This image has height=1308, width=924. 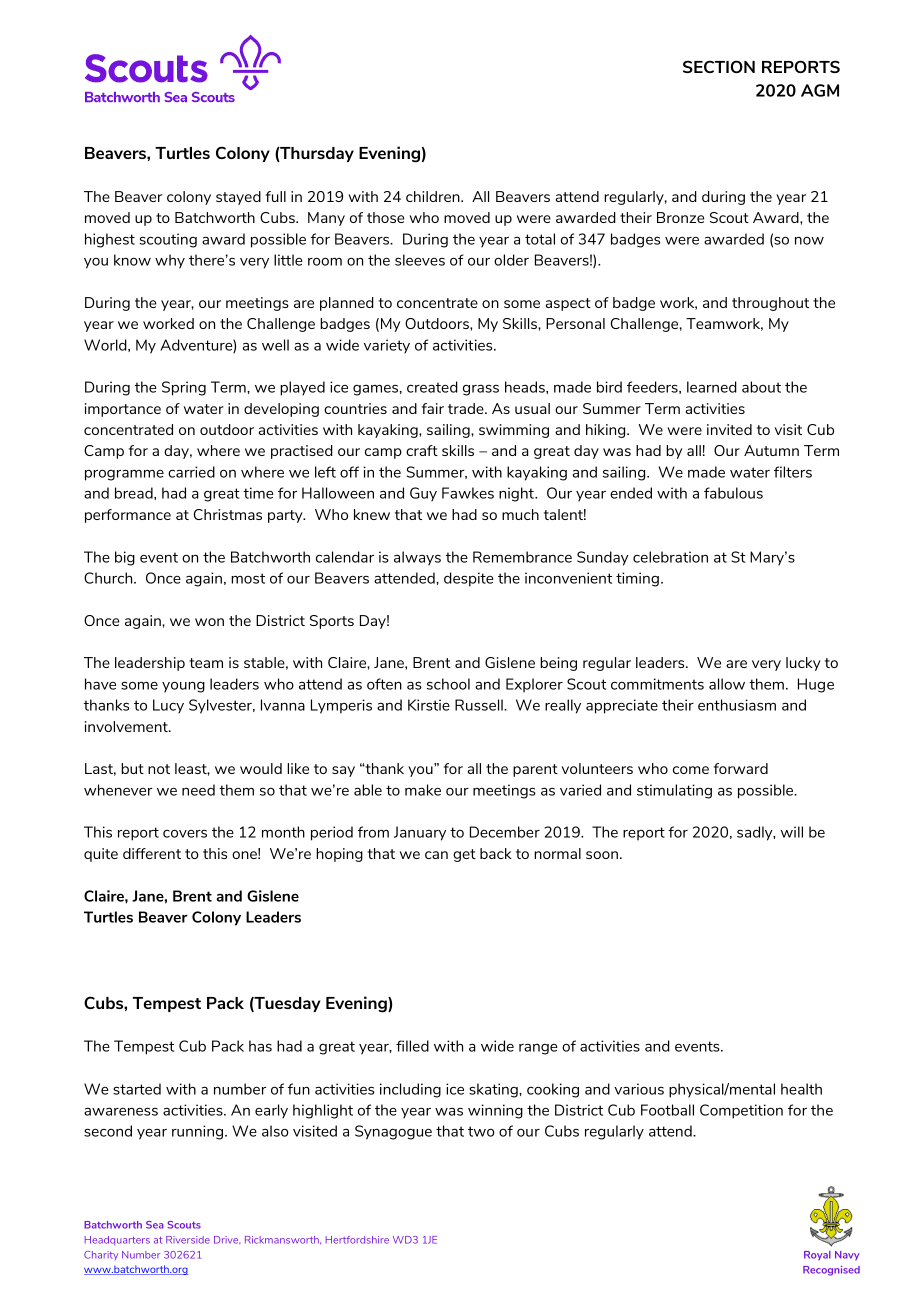 What do you see at coordinates (357, 1240) in the image?
I see `Hertfordshire` at bounding box center [357, 1240].
